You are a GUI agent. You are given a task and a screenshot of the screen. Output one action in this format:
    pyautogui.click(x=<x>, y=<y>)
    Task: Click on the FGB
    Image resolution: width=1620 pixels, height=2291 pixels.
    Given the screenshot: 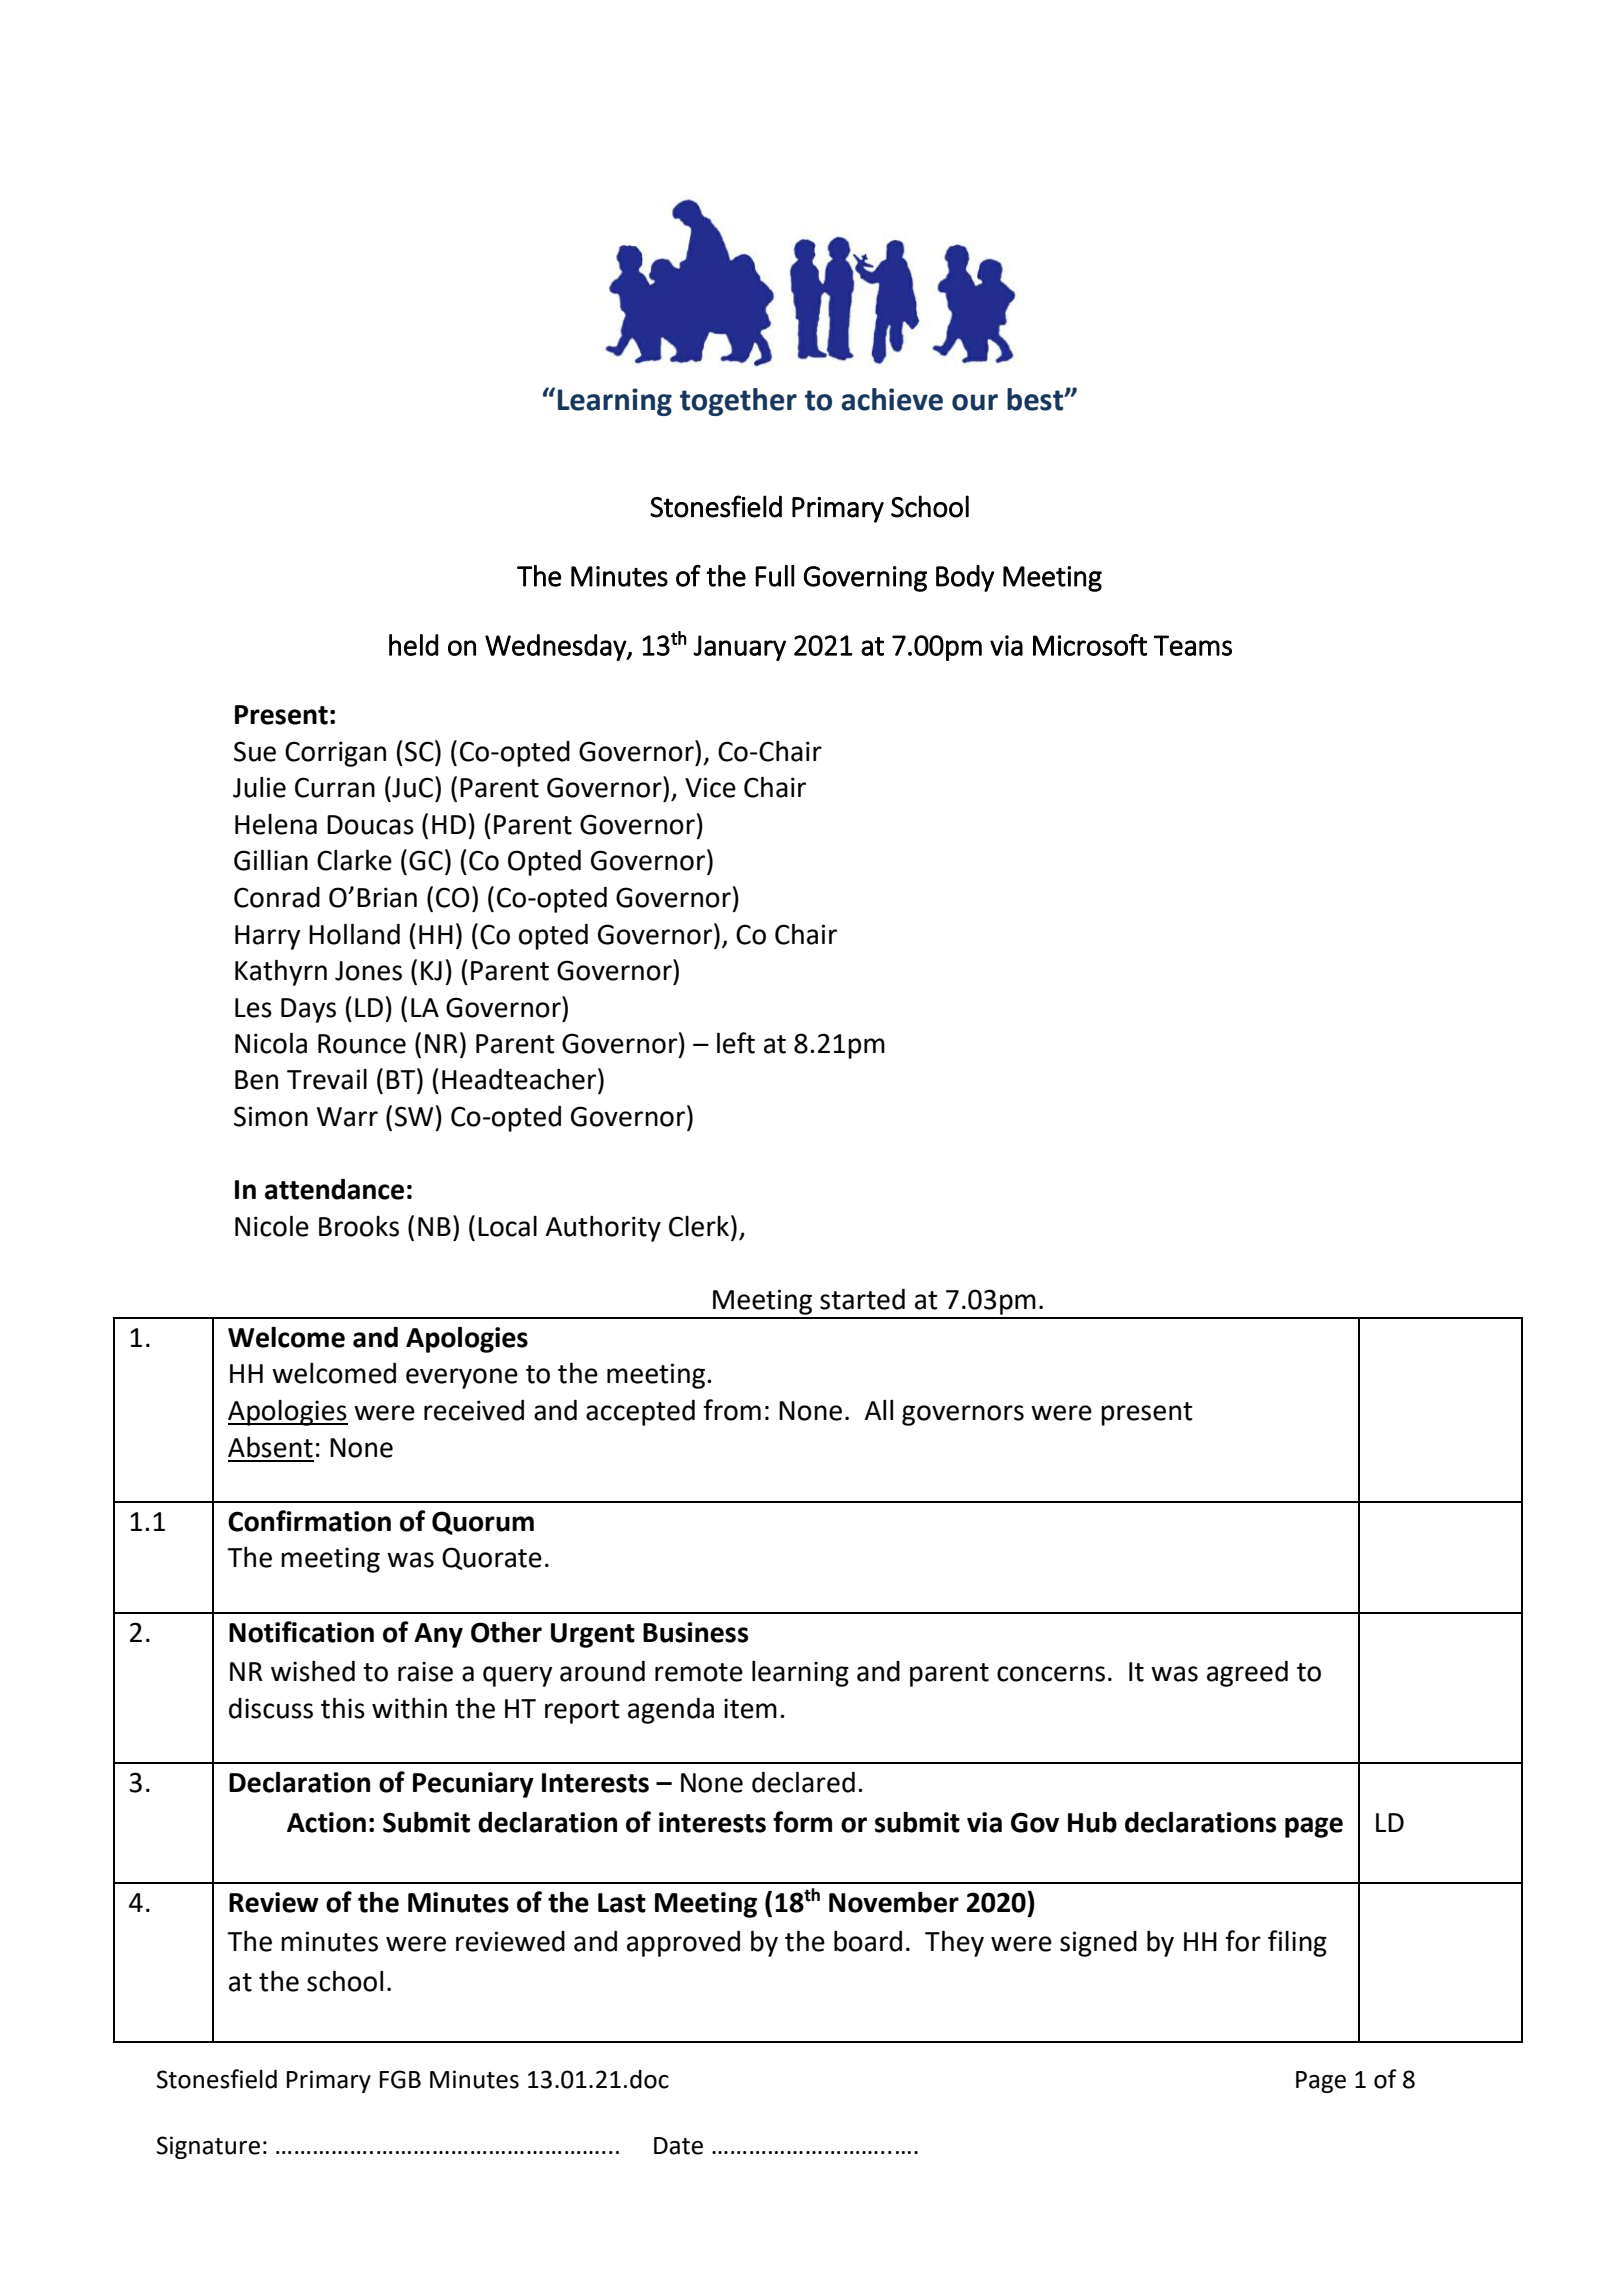 What is the action you would take?
    pyautogui.click(x=400, y=2079)
